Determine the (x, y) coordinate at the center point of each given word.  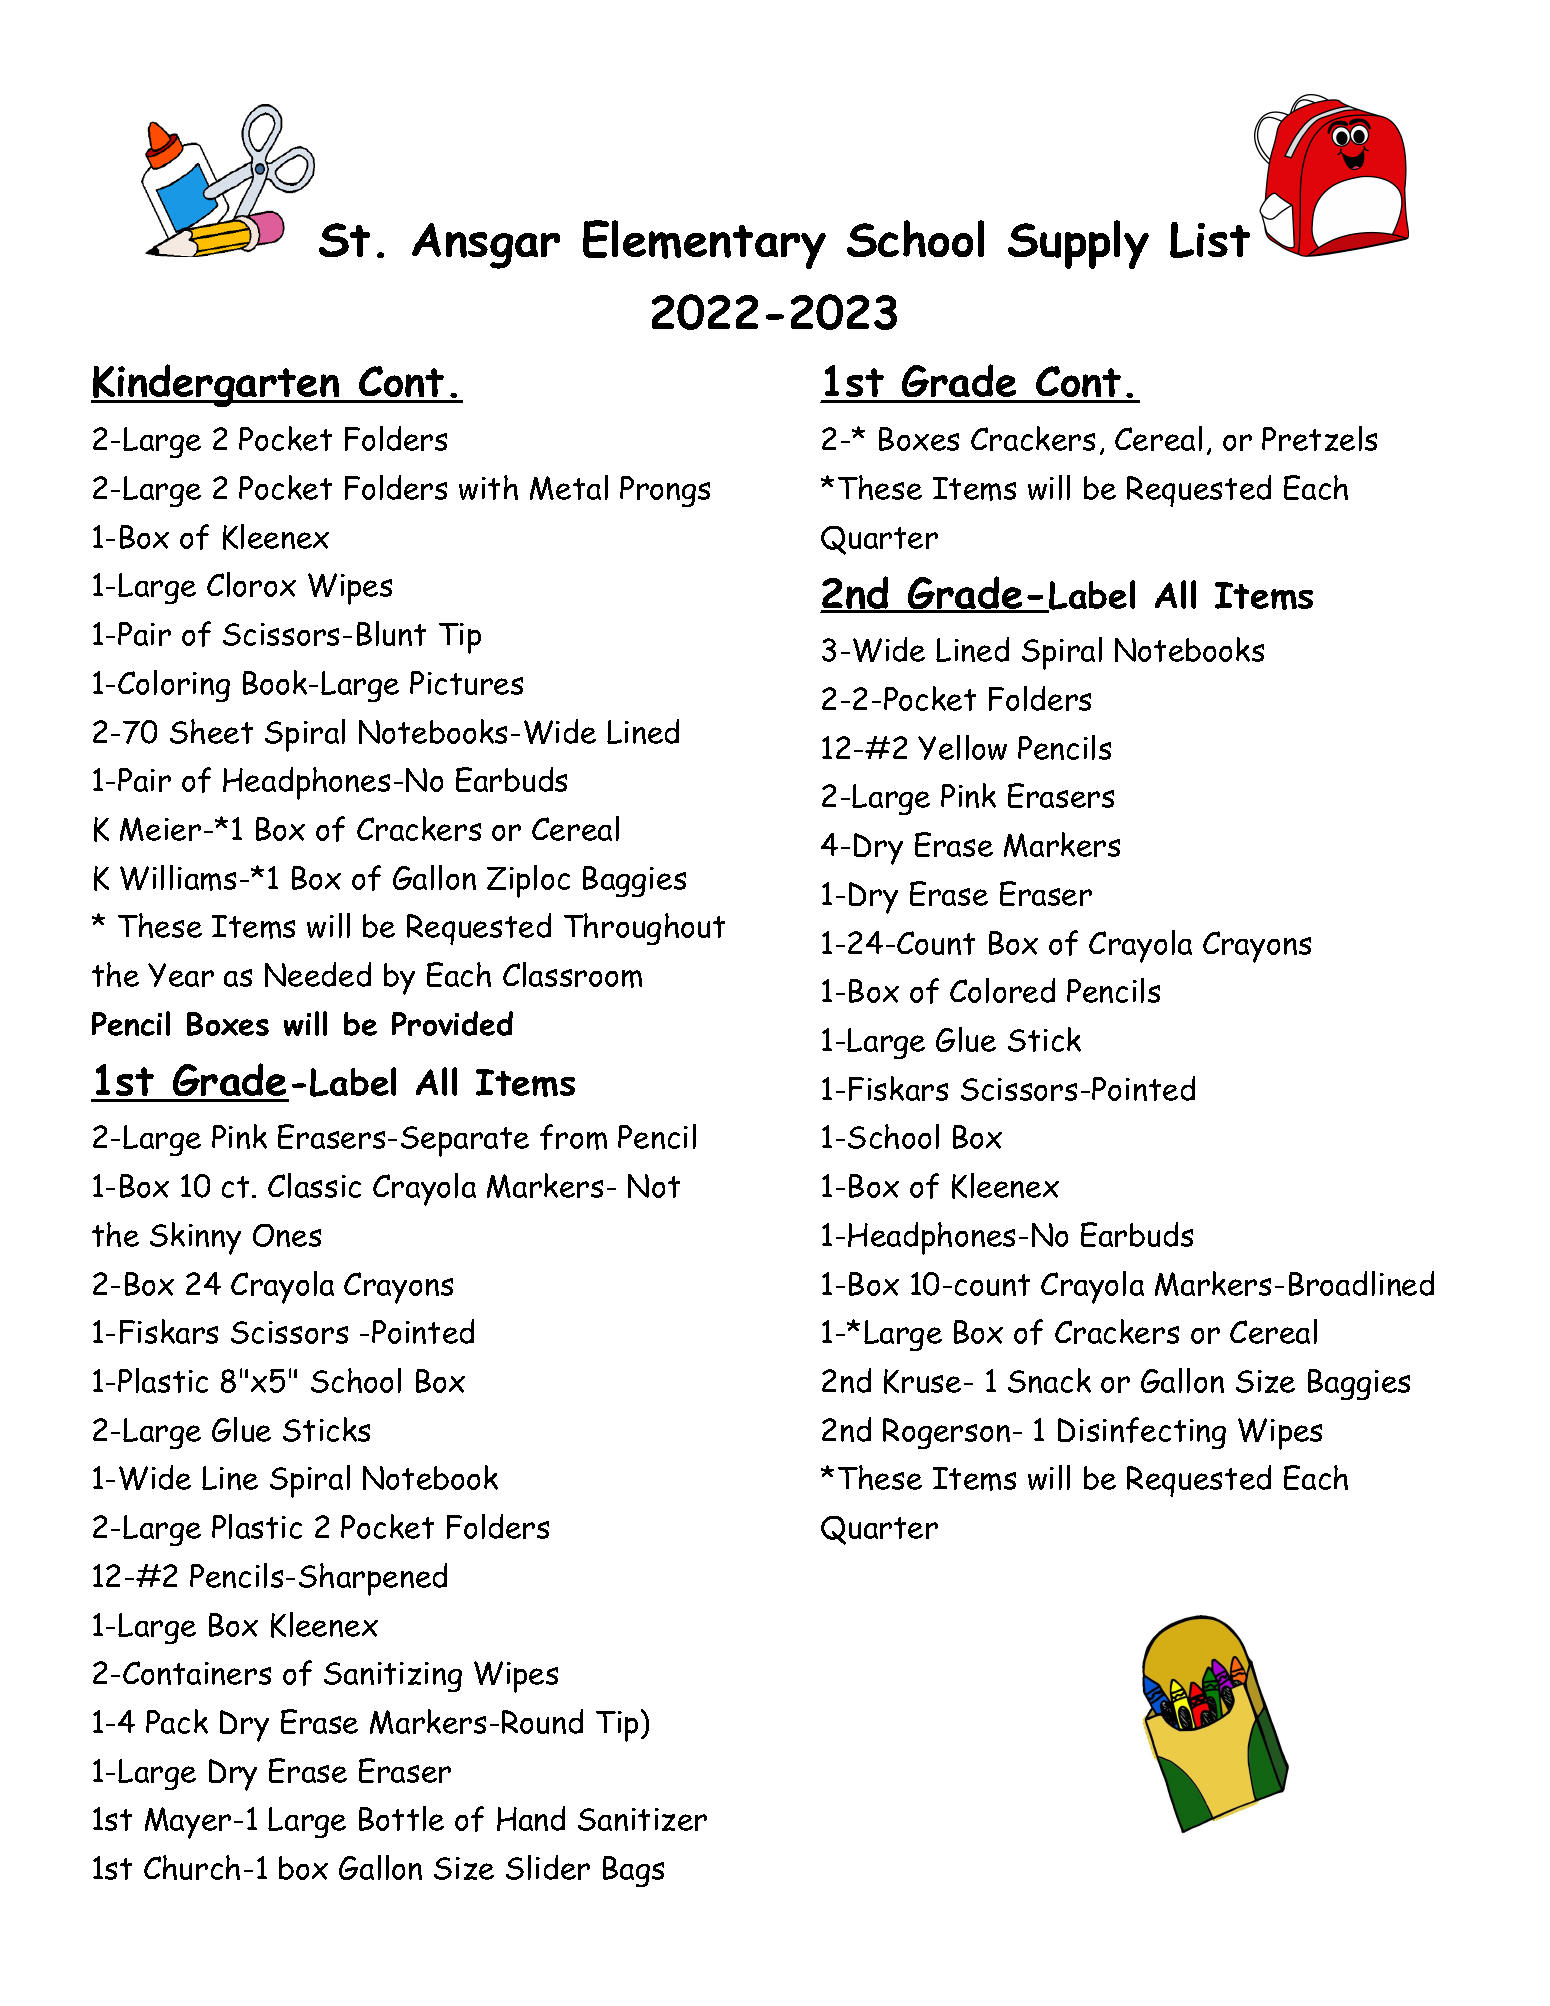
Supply (1078, 244)
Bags (633, 1871)
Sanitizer (642, 1819)
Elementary (704, 244)
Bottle (401, 1818)
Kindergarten (216, 385)
